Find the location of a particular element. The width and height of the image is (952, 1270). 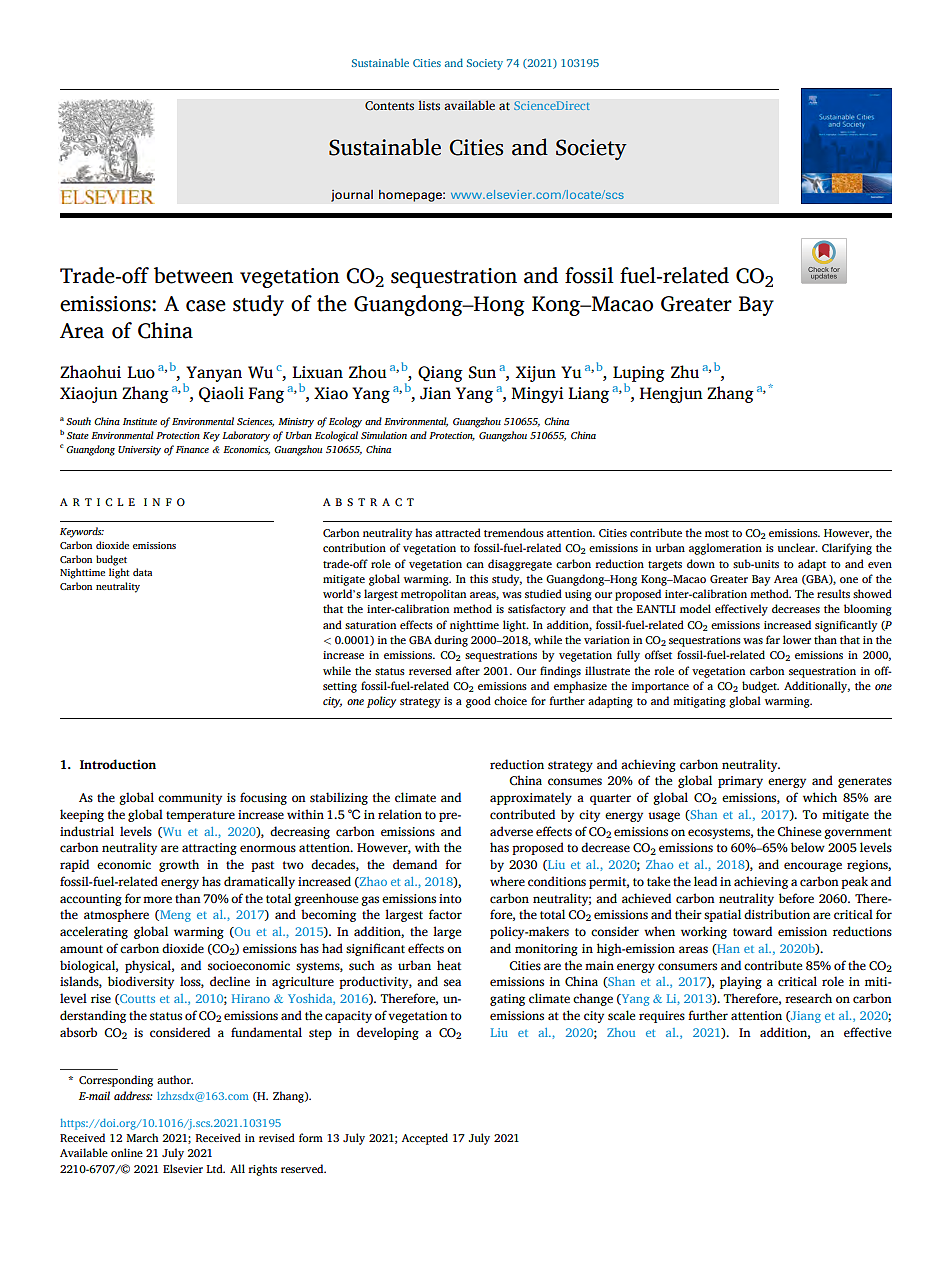

Liang is located at coordinates (588, 395).
